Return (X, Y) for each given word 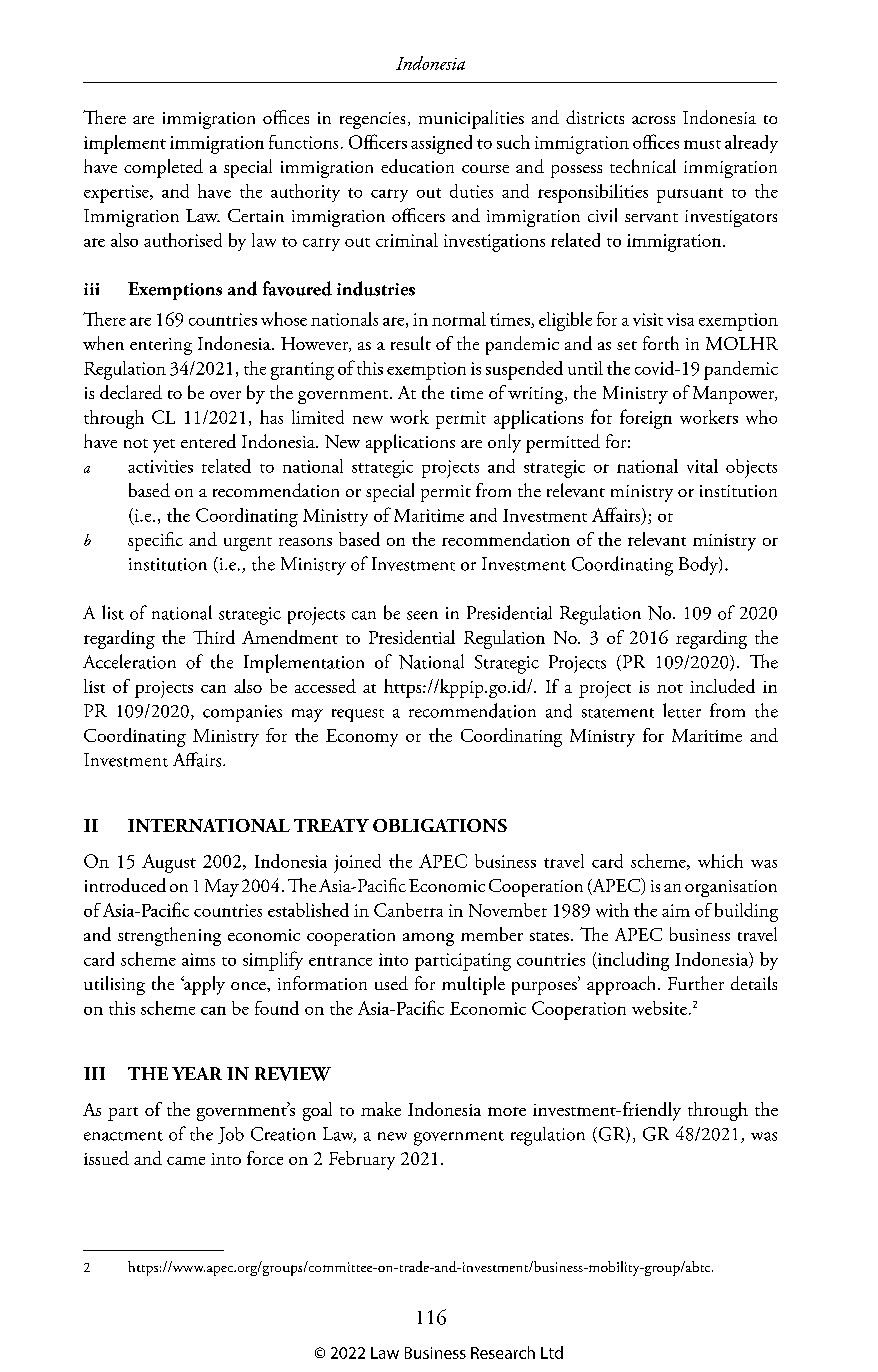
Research (503, 1352)
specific (155, 541)
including (632, 961)
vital (702, 466)
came (186, 1161)
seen (422, 615)
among (428, 939)
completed (163, 168)
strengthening (169, 936)
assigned (441, 144)
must (702, 144)
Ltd (552, 1352)
